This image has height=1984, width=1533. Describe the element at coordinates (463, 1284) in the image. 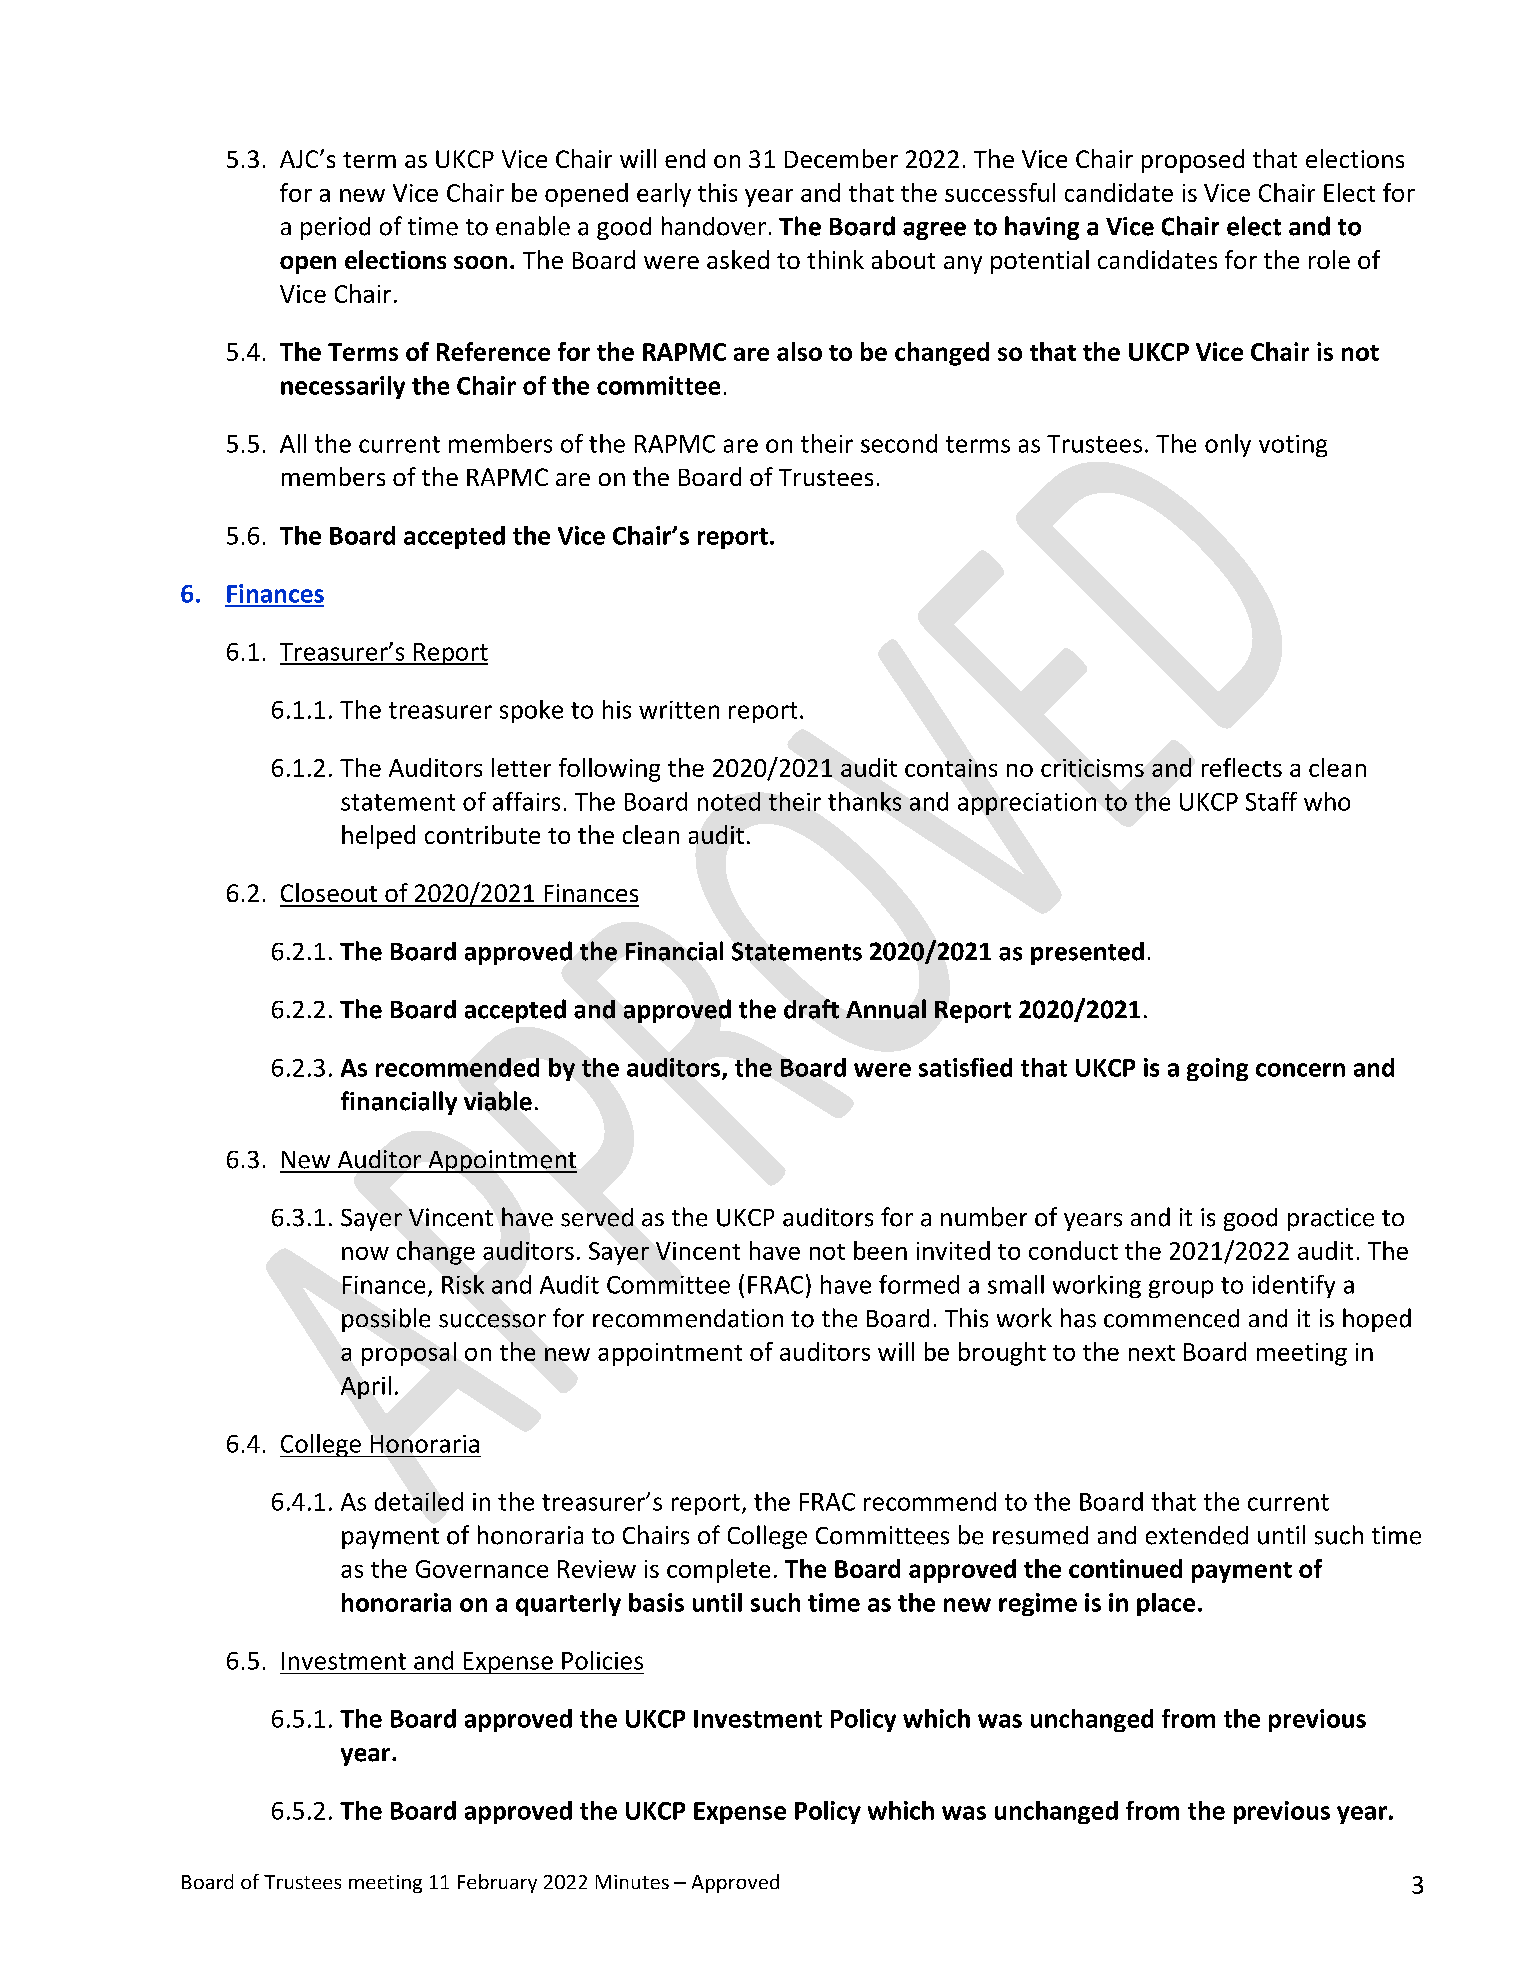

I see `Risk` at that location.
